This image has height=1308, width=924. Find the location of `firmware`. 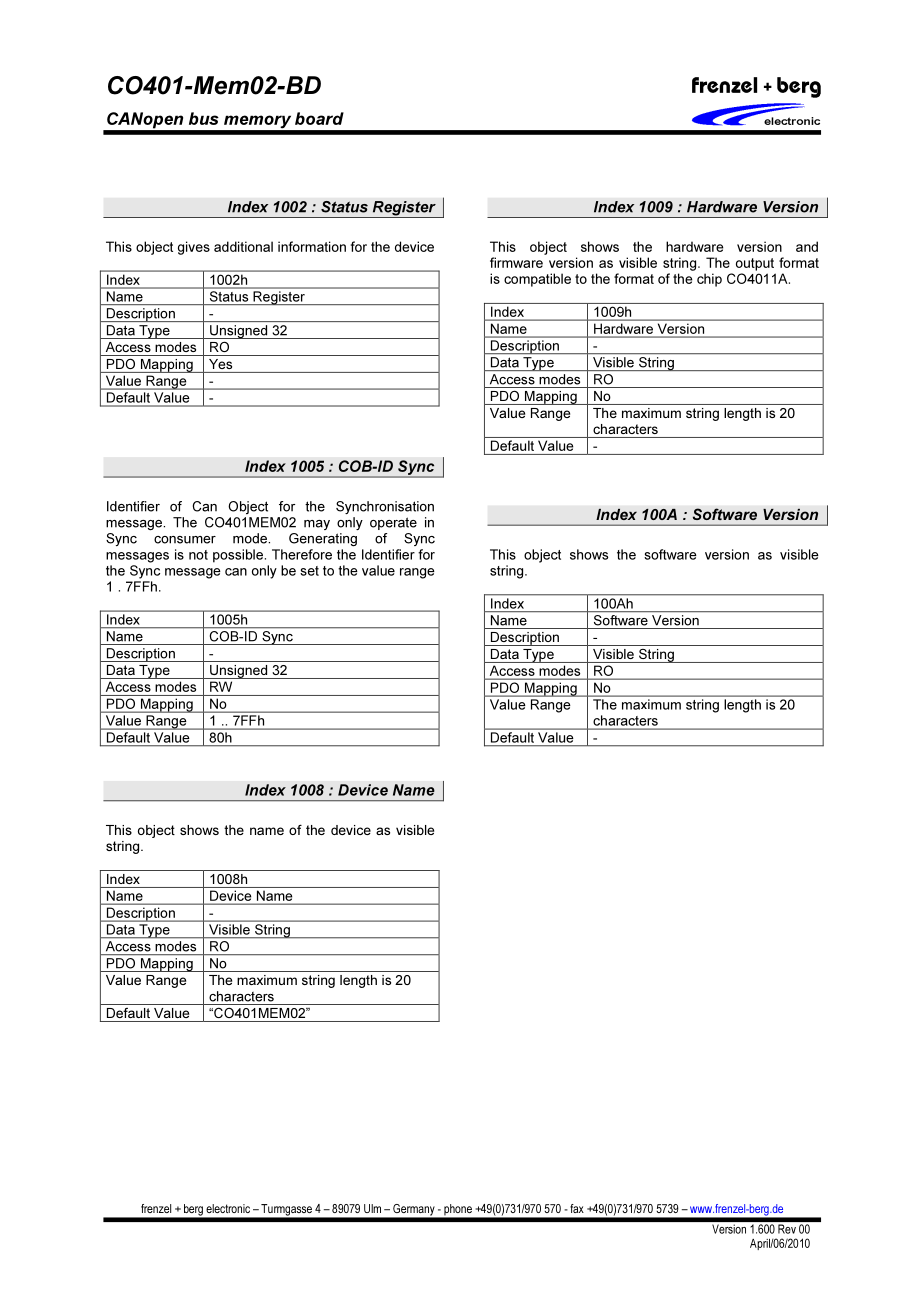

firmware is located at coordinates (516, 262).
